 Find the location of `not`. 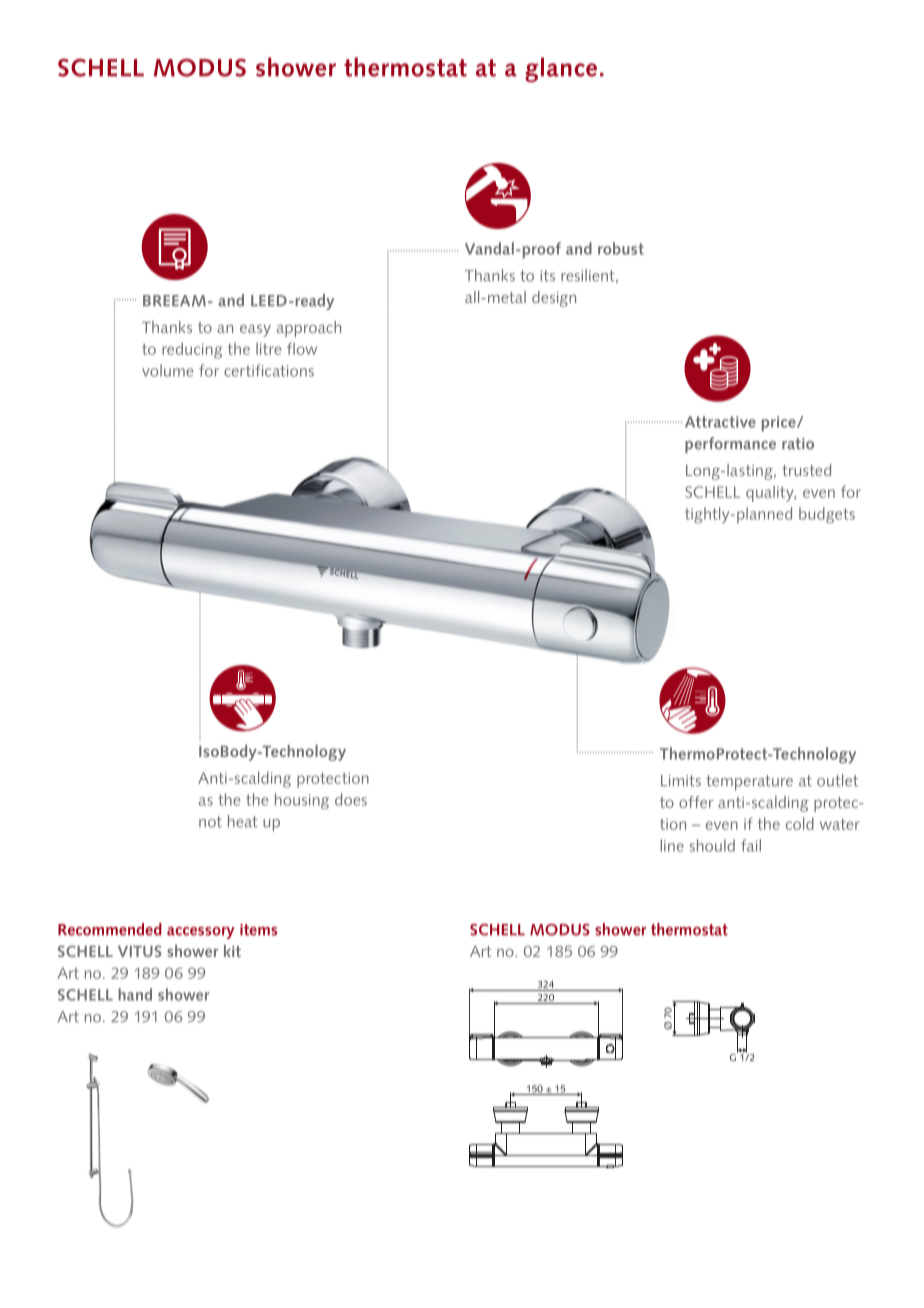

not is located at coordinates (210, 822).
